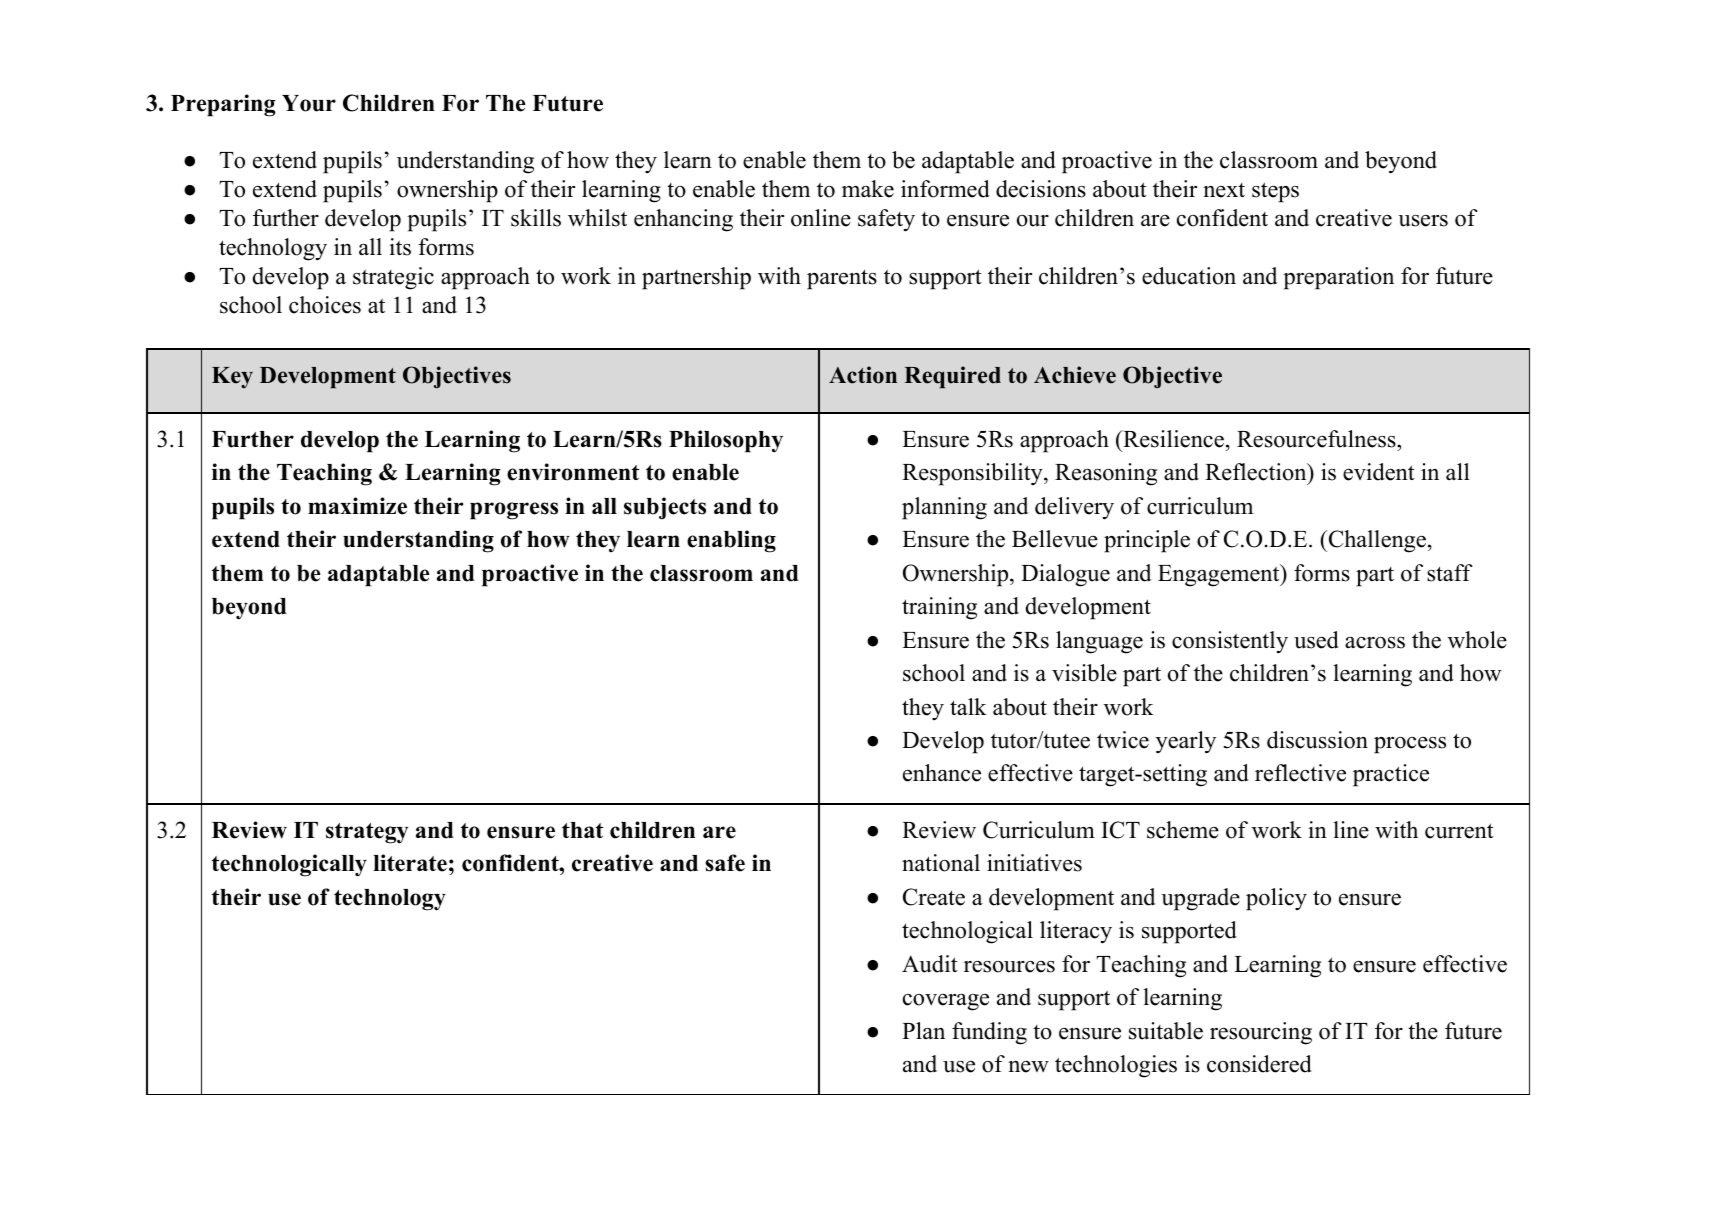 This screenshot has height=1209, width=1710. What do you see at coordinates (309, 103) in the screenshot?
I see `Your` at bounding box center [309, 103].
